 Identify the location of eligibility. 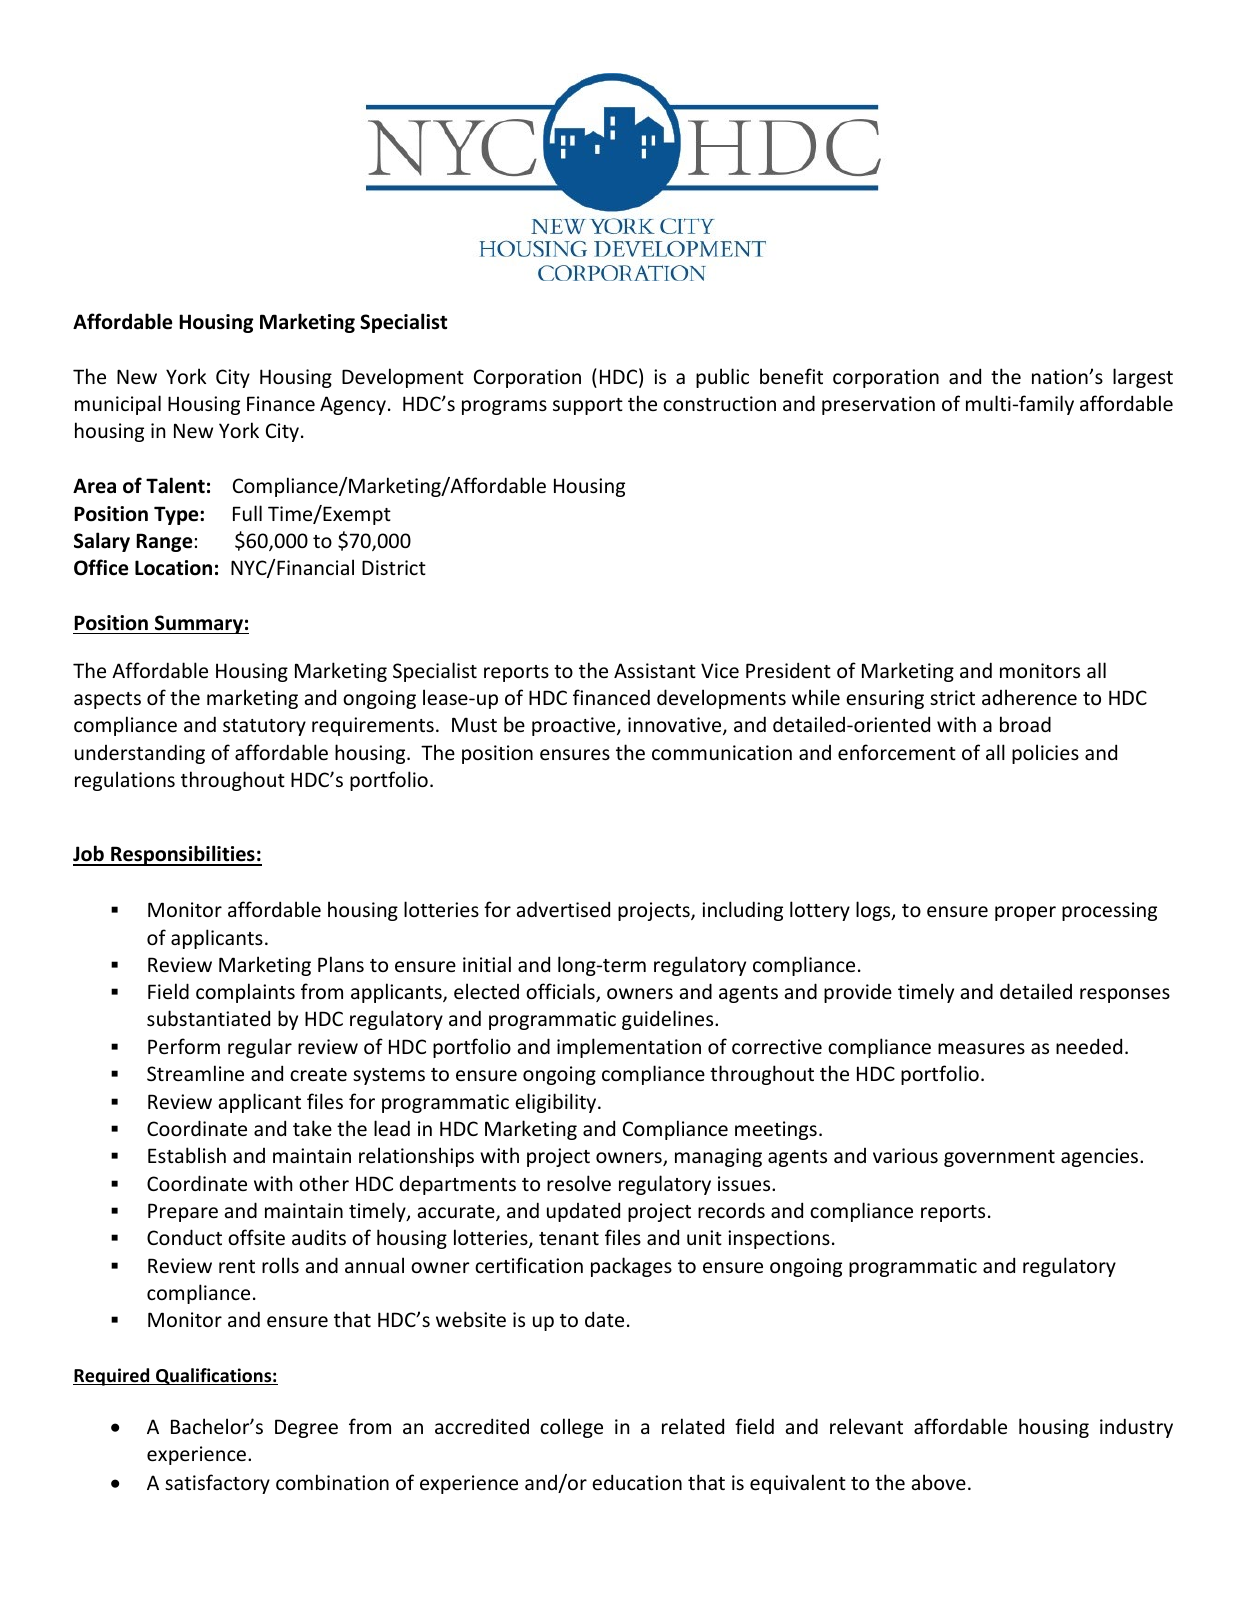
(557, 1103).
